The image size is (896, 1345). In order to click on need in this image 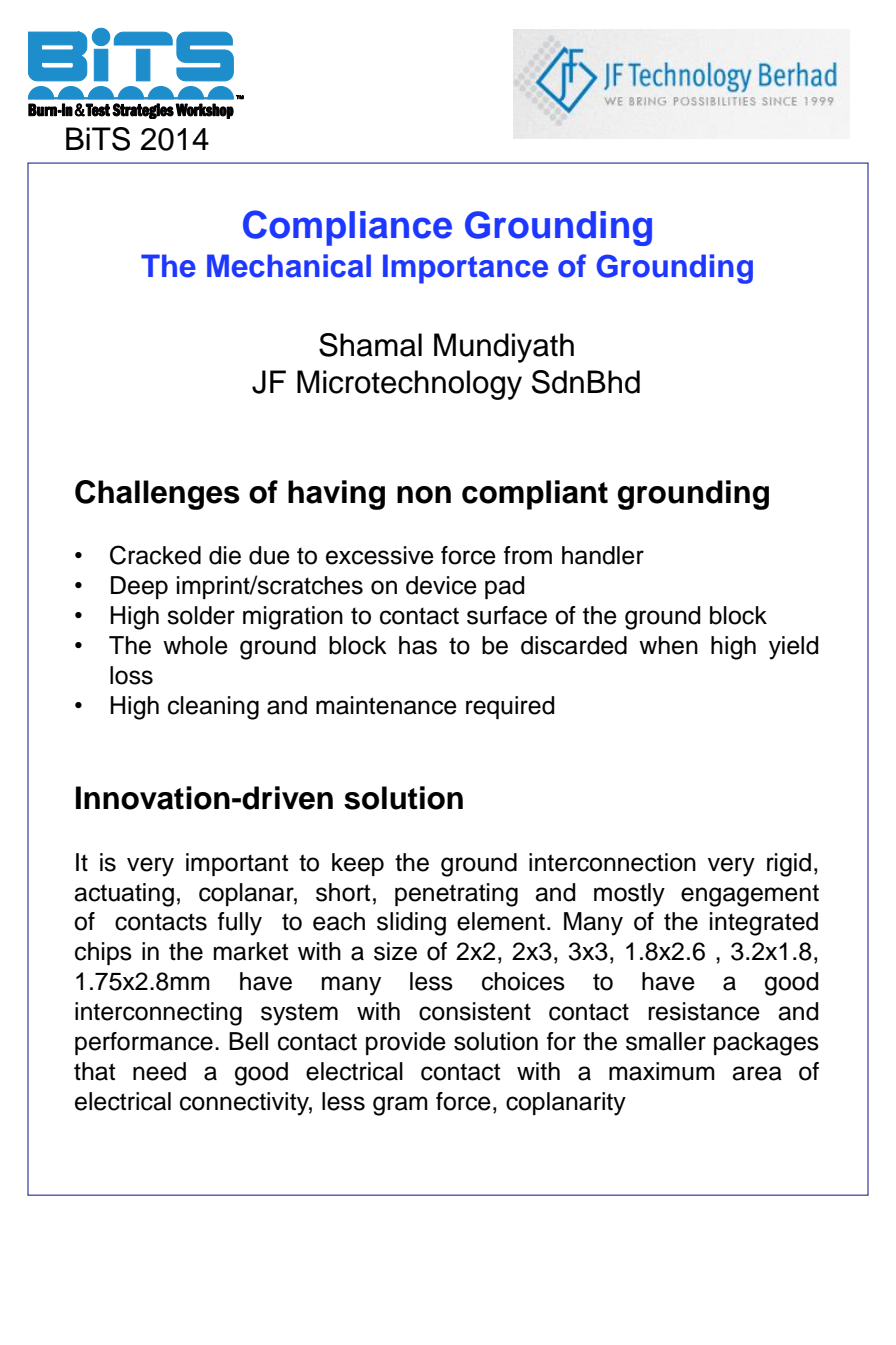, I will do `click(159, 1071)`.
